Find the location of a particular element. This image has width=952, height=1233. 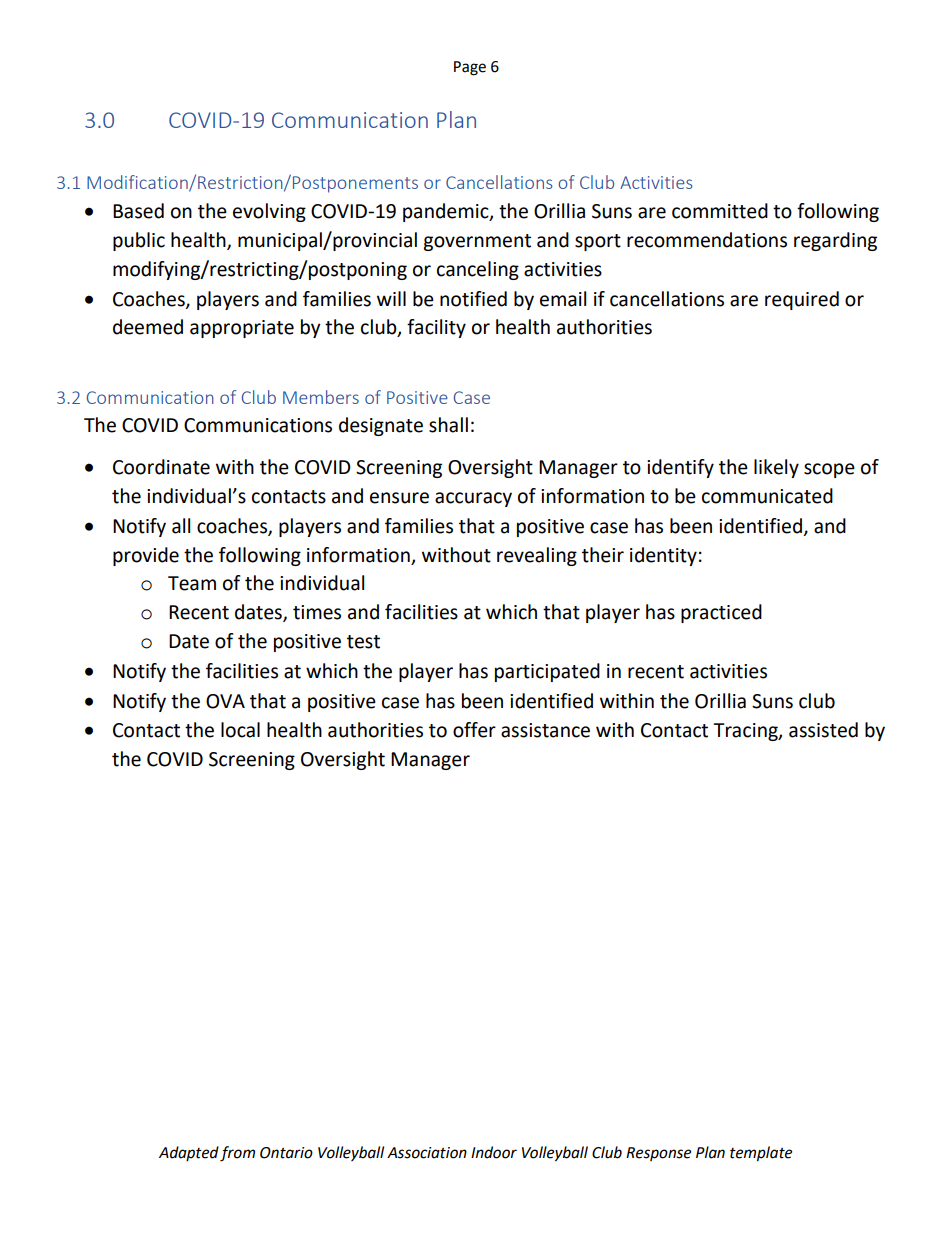

Indoor is located at coordinates (494, 1152).
